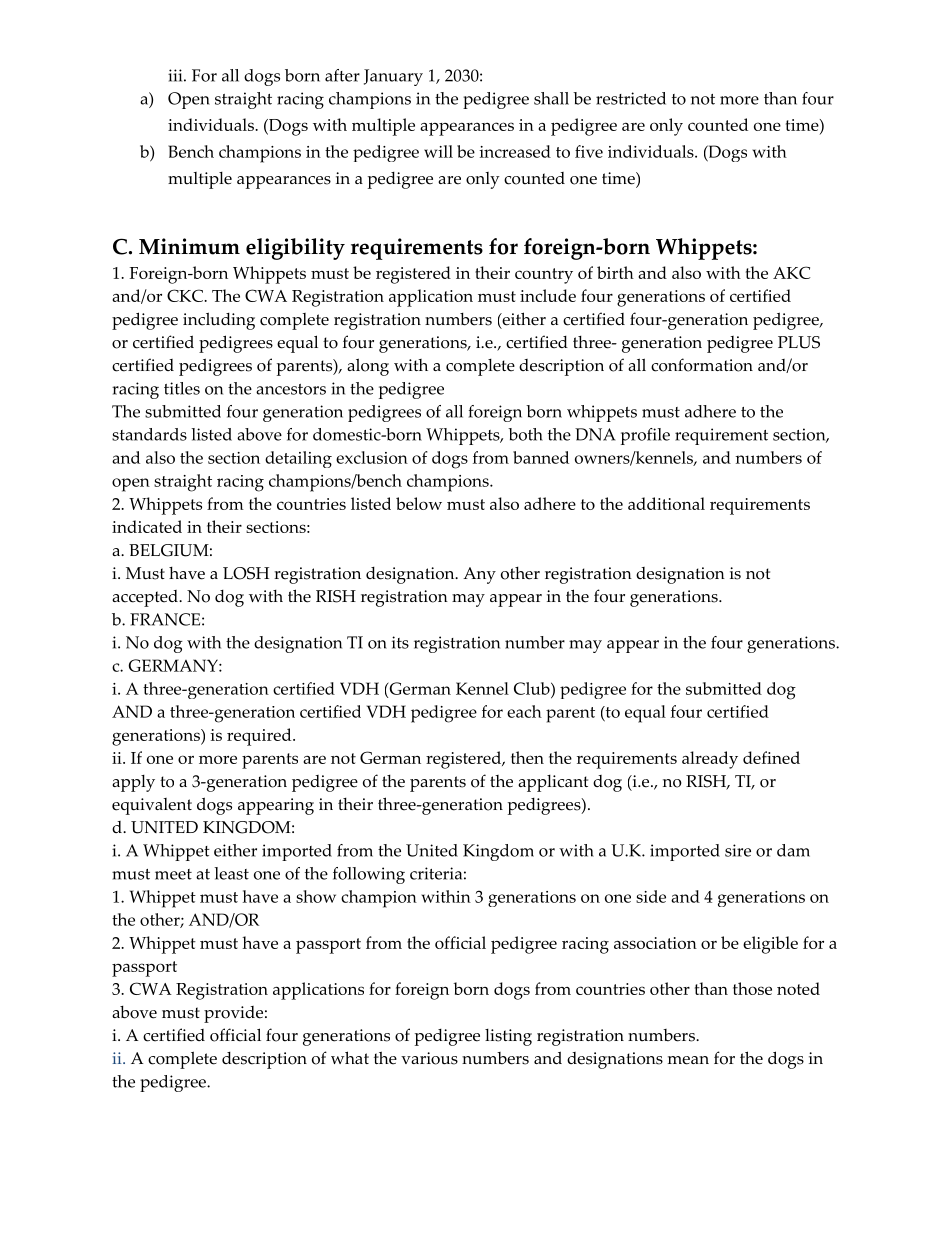 The height and width of the screenshot is (1233, 952). Describe the element at coordinates (548, 295) in the screenshot. I see `include` at that location.
